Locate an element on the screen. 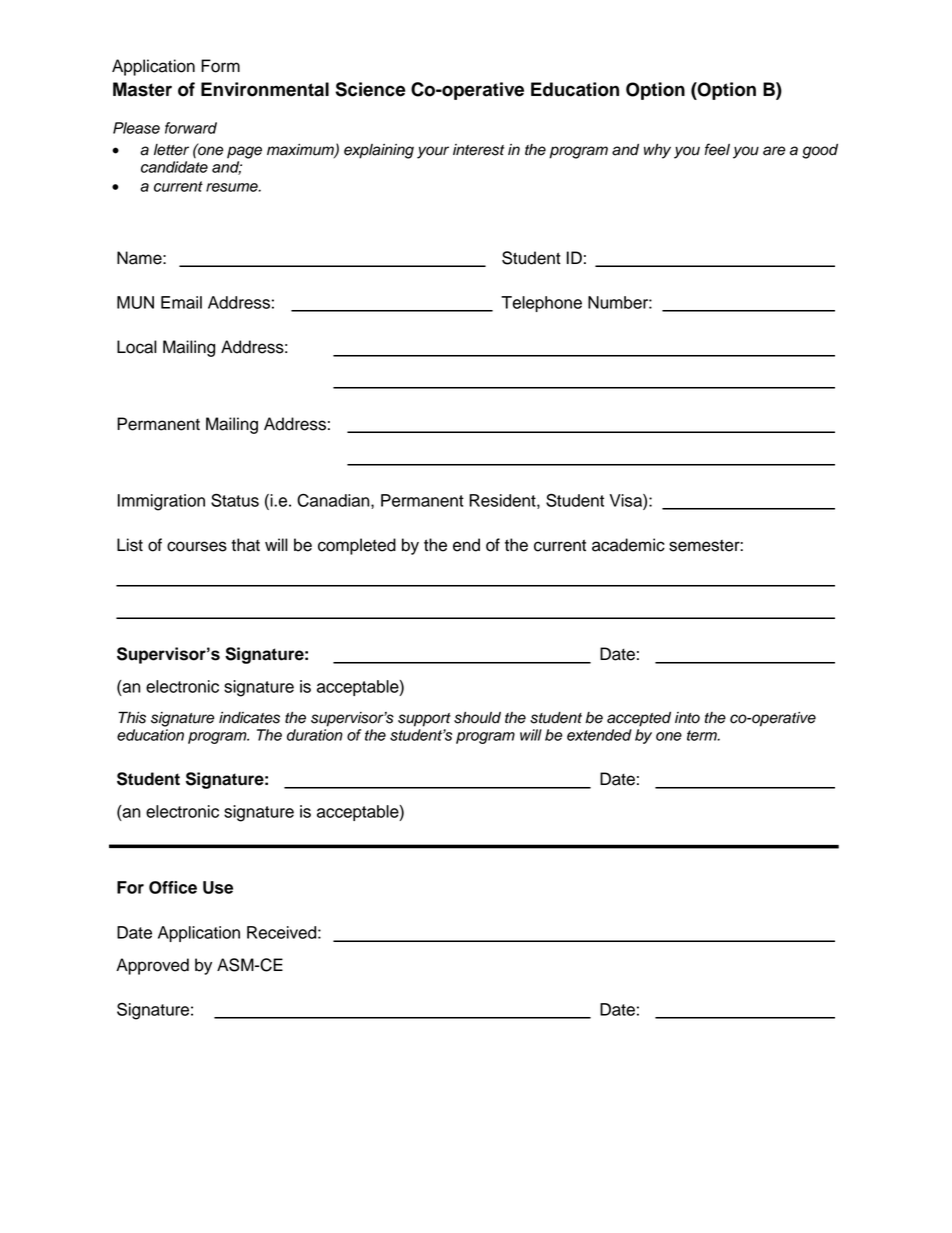 Image resolution: width=952 pixels, height=1233 pixels. term is located at coordinates (703, 735).
